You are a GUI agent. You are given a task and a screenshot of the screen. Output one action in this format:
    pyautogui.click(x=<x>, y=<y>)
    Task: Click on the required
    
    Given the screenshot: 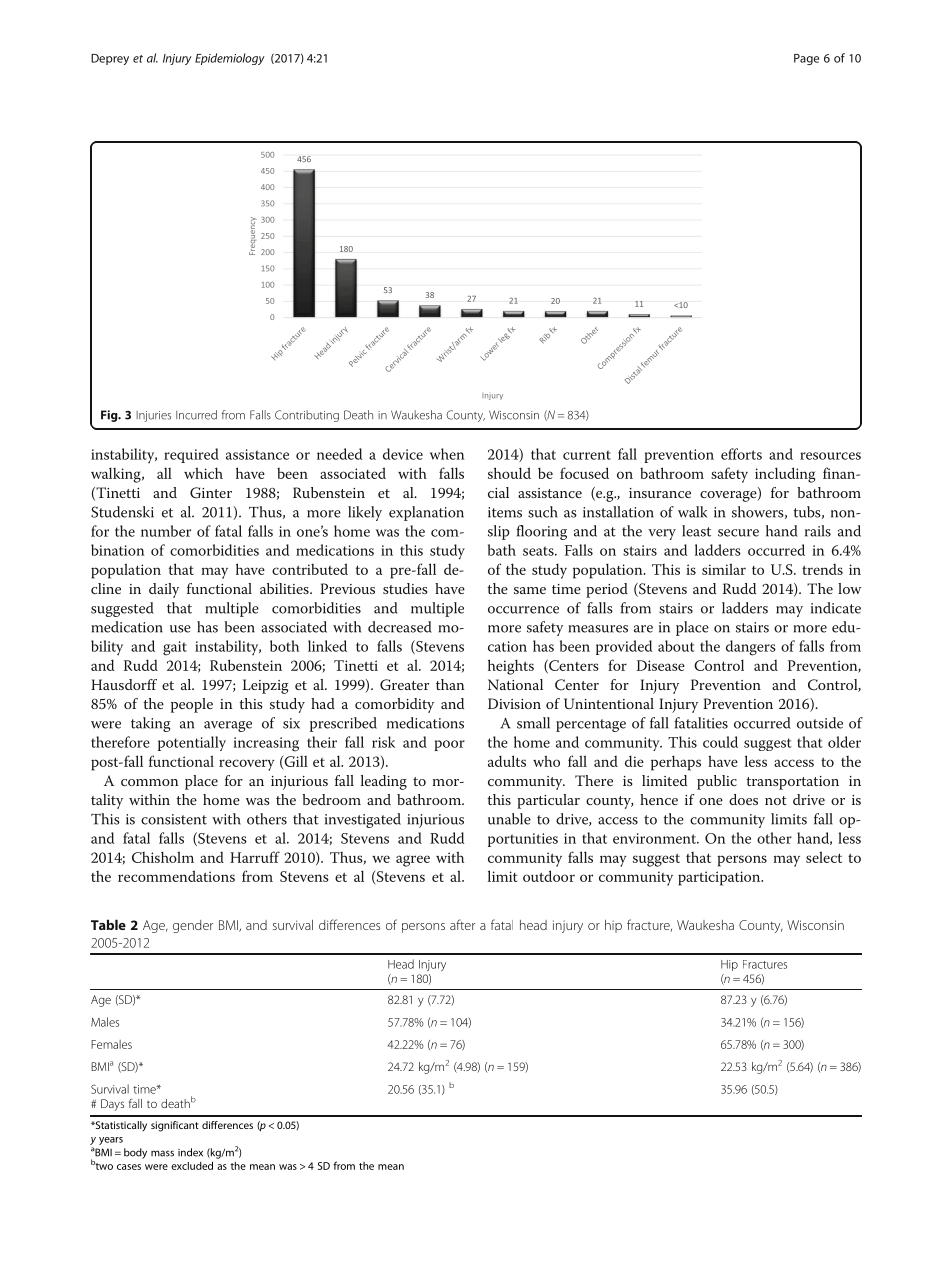 What is the action you would take?
    pyautogui.click(x=191, y=455)
